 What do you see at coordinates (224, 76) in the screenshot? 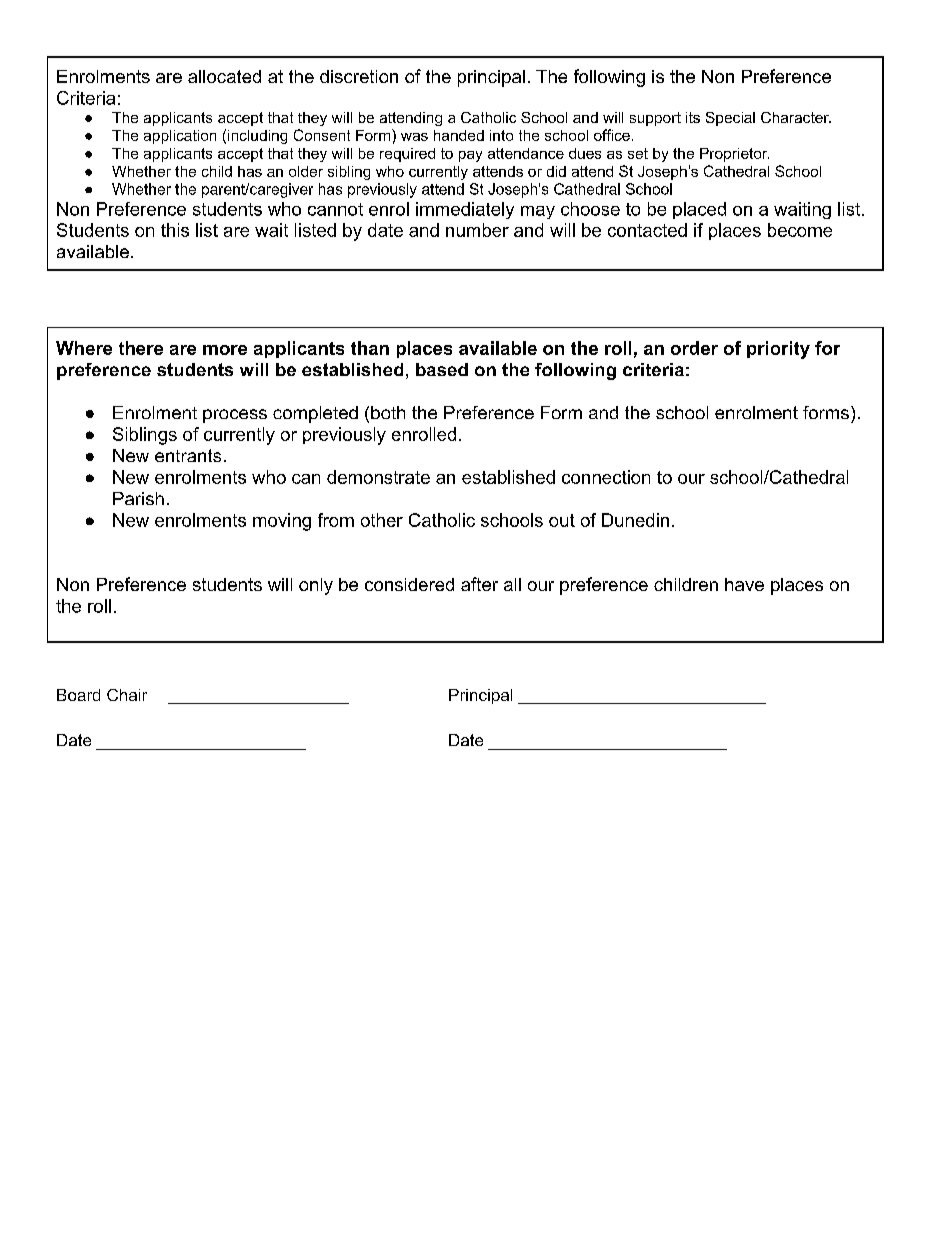
I see `allocated` at bounding box center [224, 76].
